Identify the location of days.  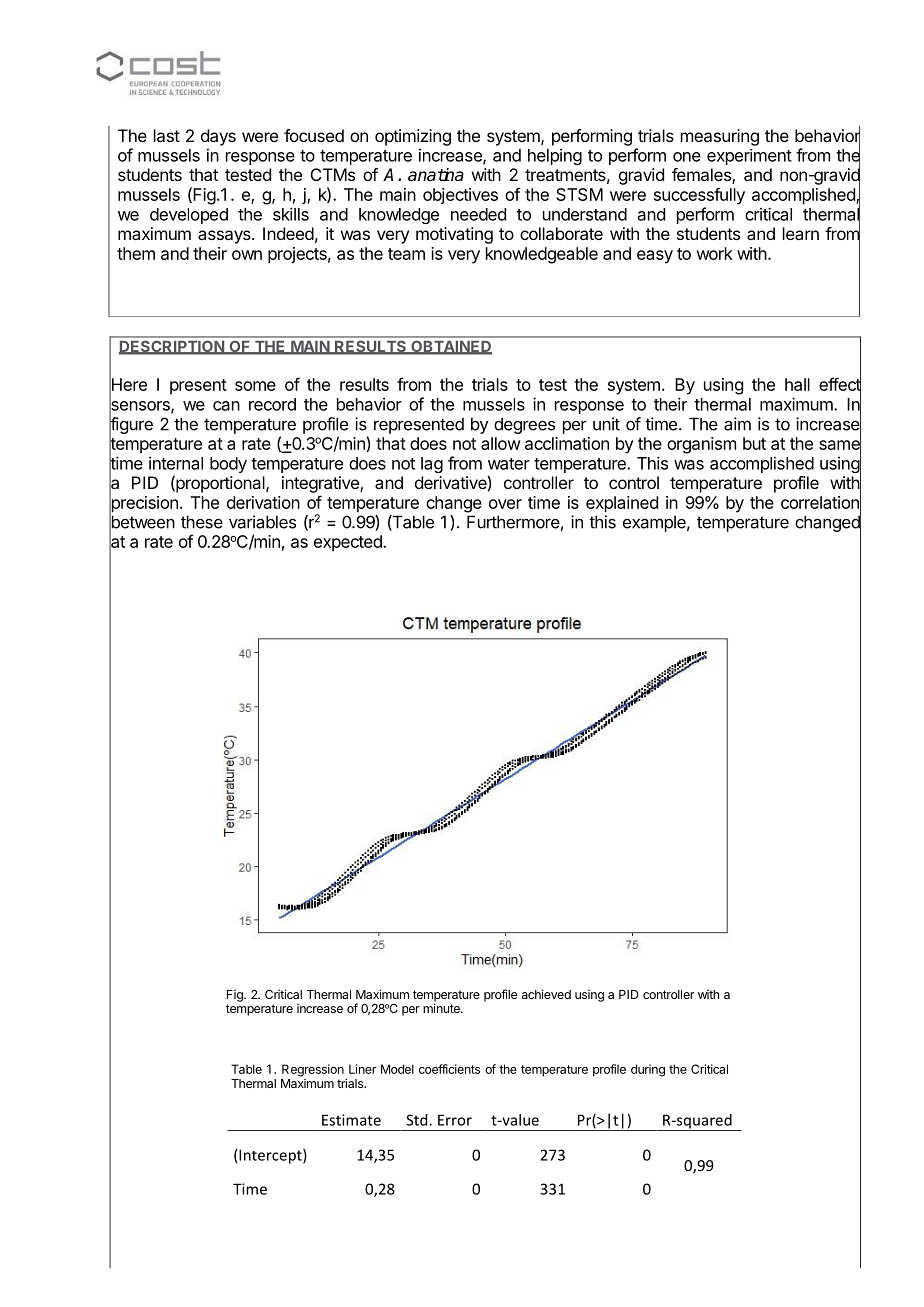
(218, 137).
